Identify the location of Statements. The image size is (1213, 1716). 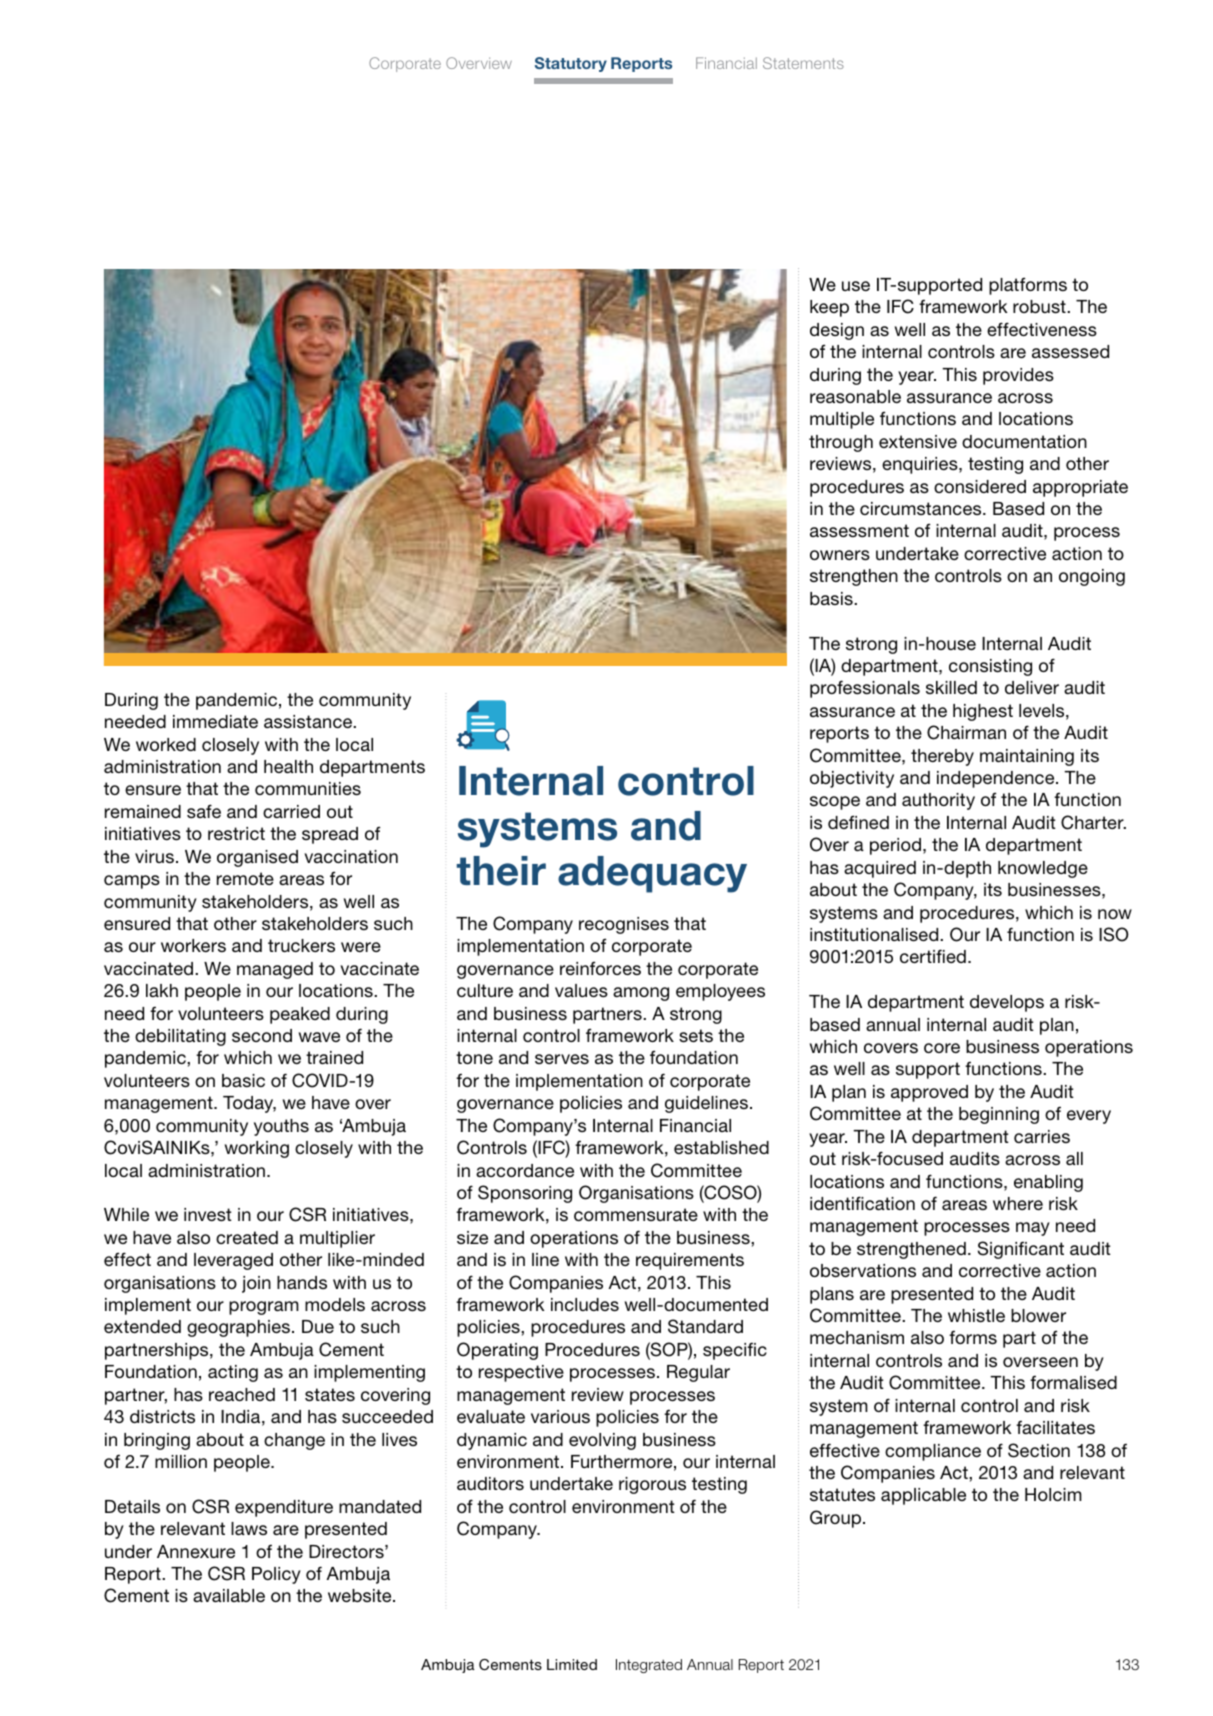
(803, 63).
